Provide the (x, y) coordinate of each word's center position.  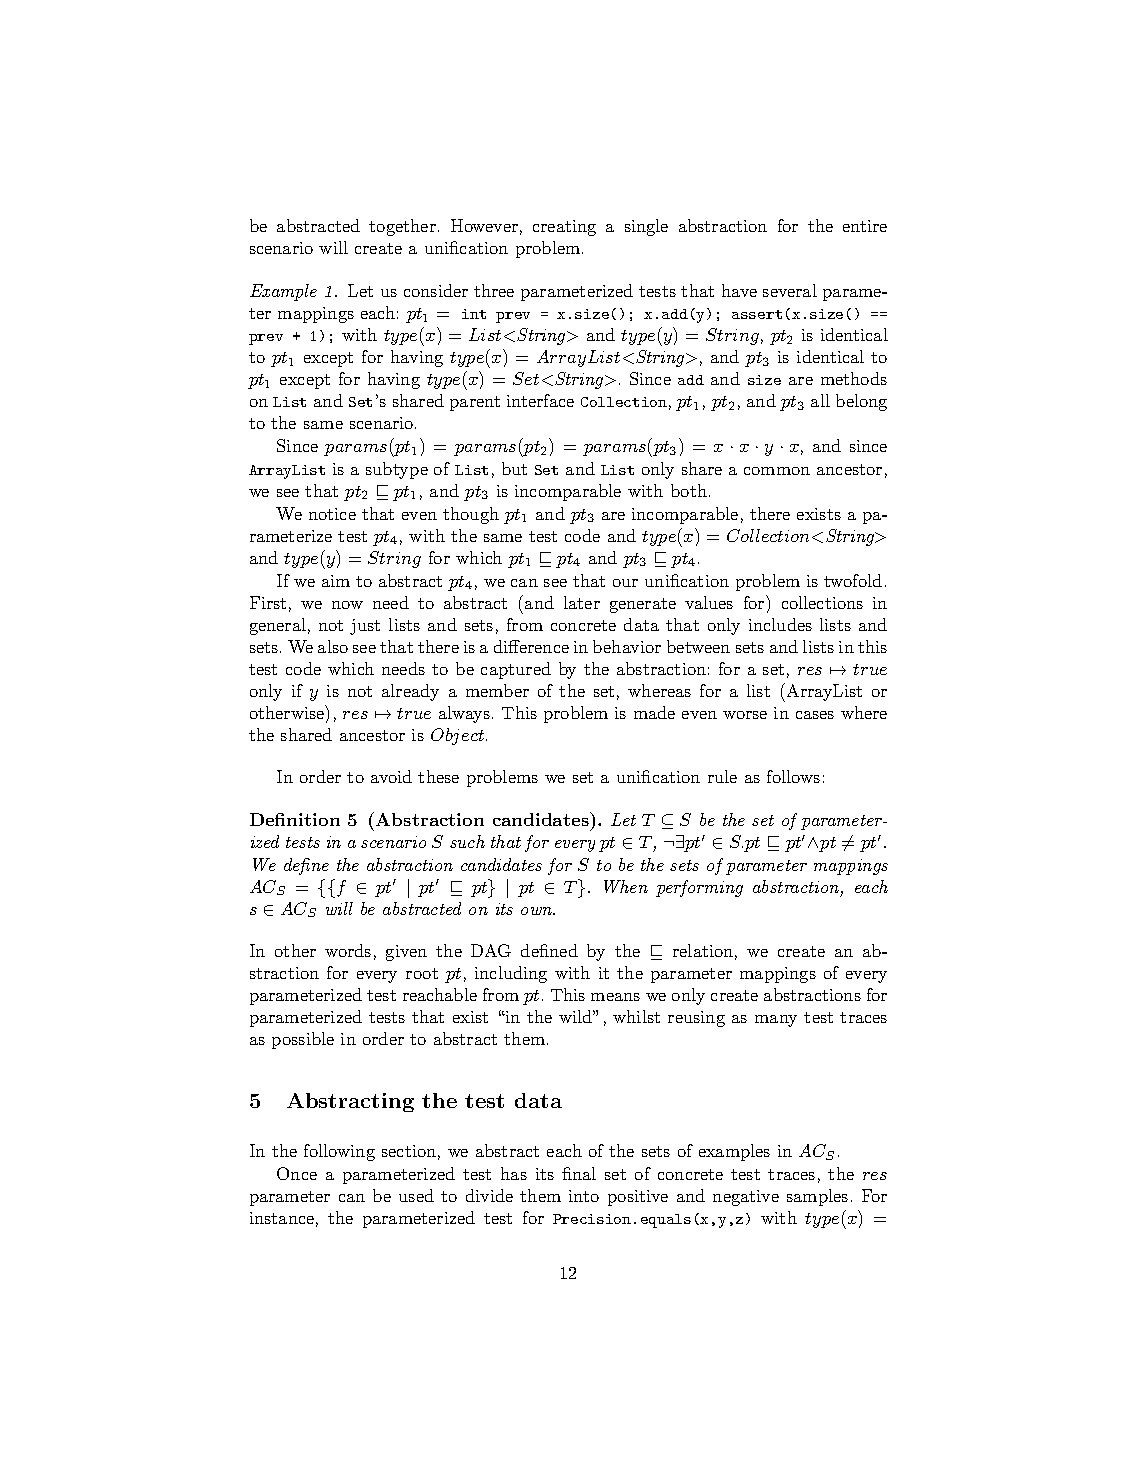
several (790, 290)
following (339, 1152)
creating (564, 228)
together (402, 227)
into (584, 1196)
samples (817, 1197)
